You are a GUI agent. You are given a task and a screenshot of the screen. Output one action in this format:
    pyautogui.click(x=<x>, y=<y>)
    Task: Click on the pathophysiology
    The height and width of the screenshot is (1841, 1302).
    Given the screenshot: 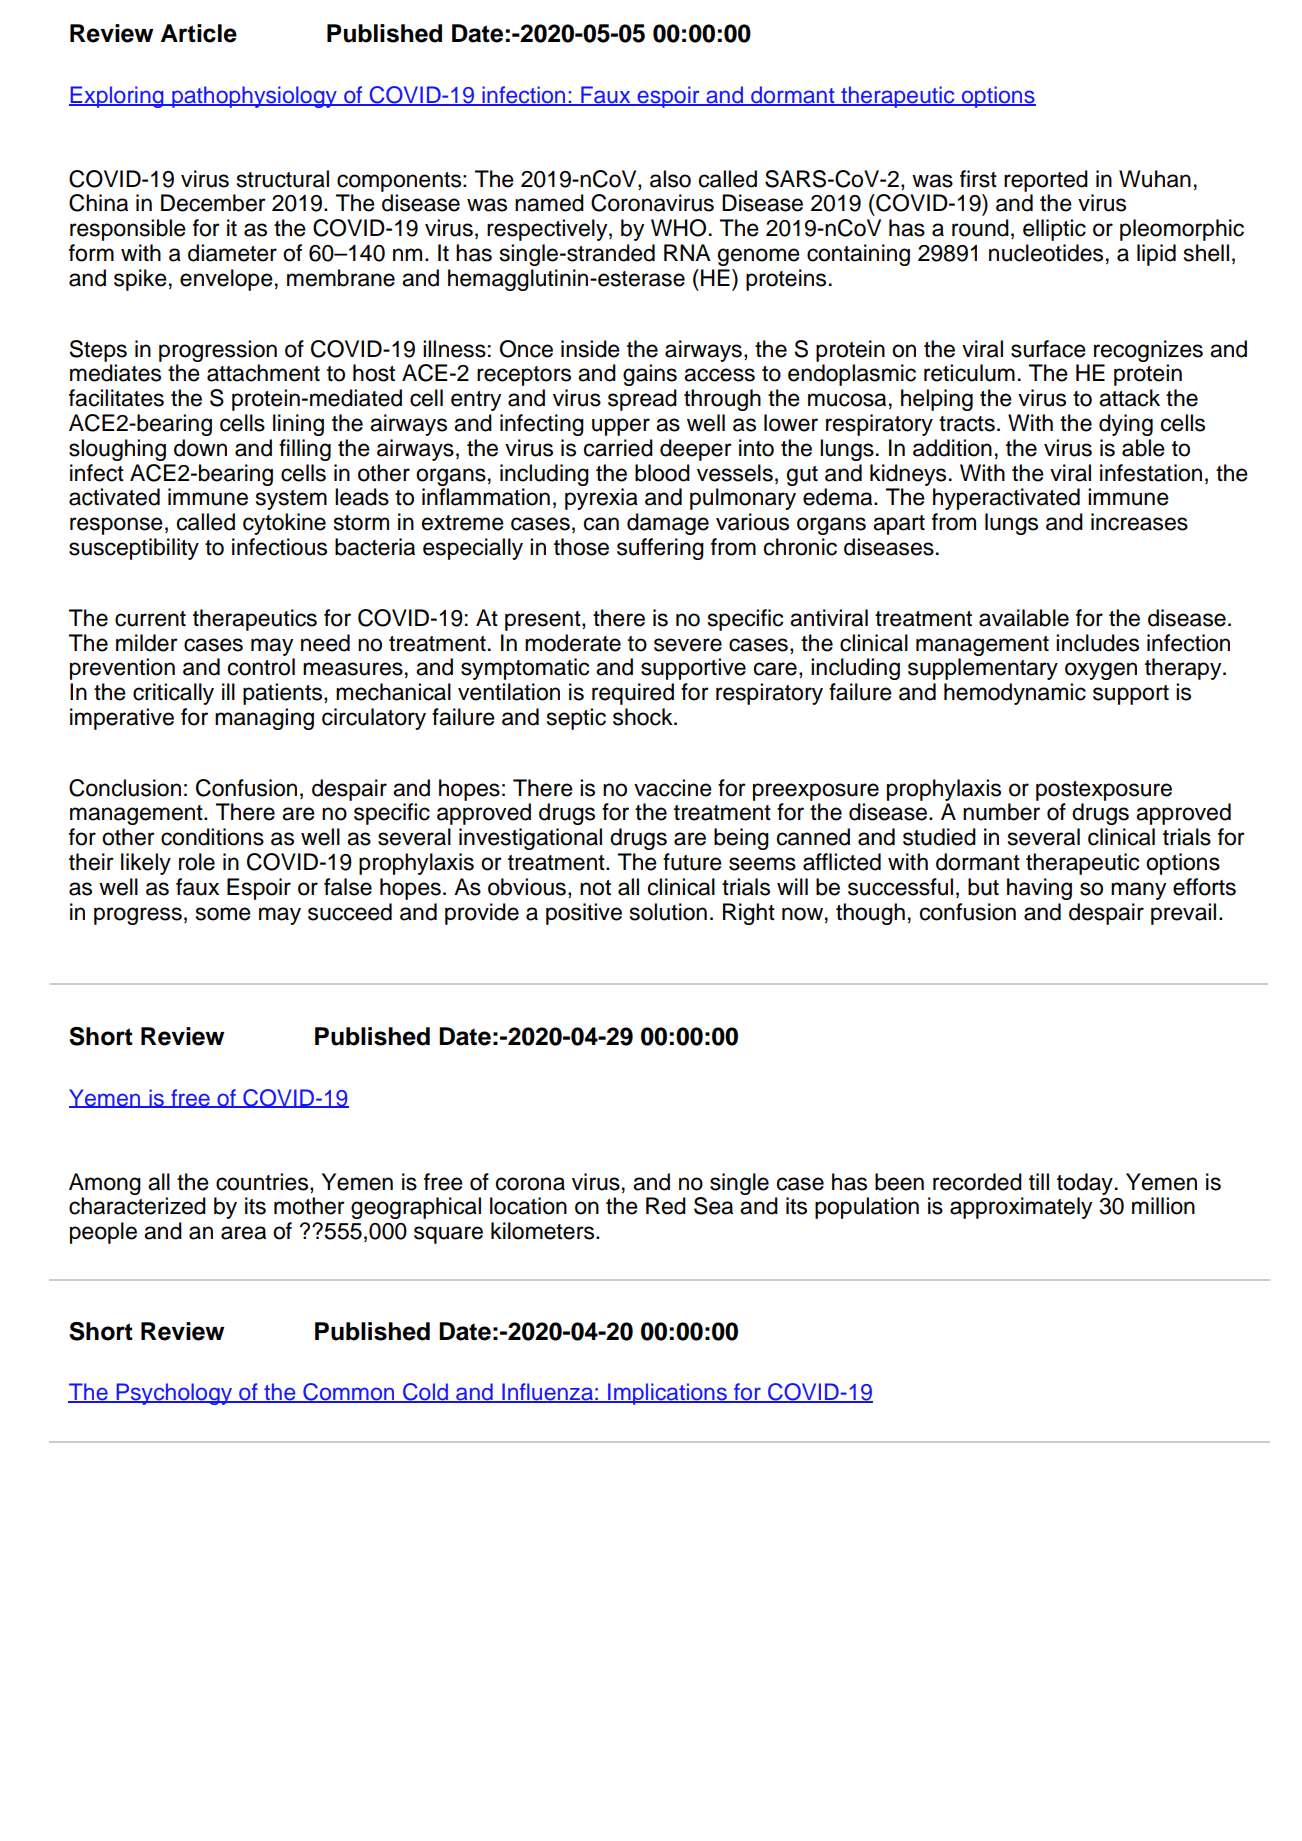 What is the action you would take?
    pyautogui.click(x=254, y=97)
